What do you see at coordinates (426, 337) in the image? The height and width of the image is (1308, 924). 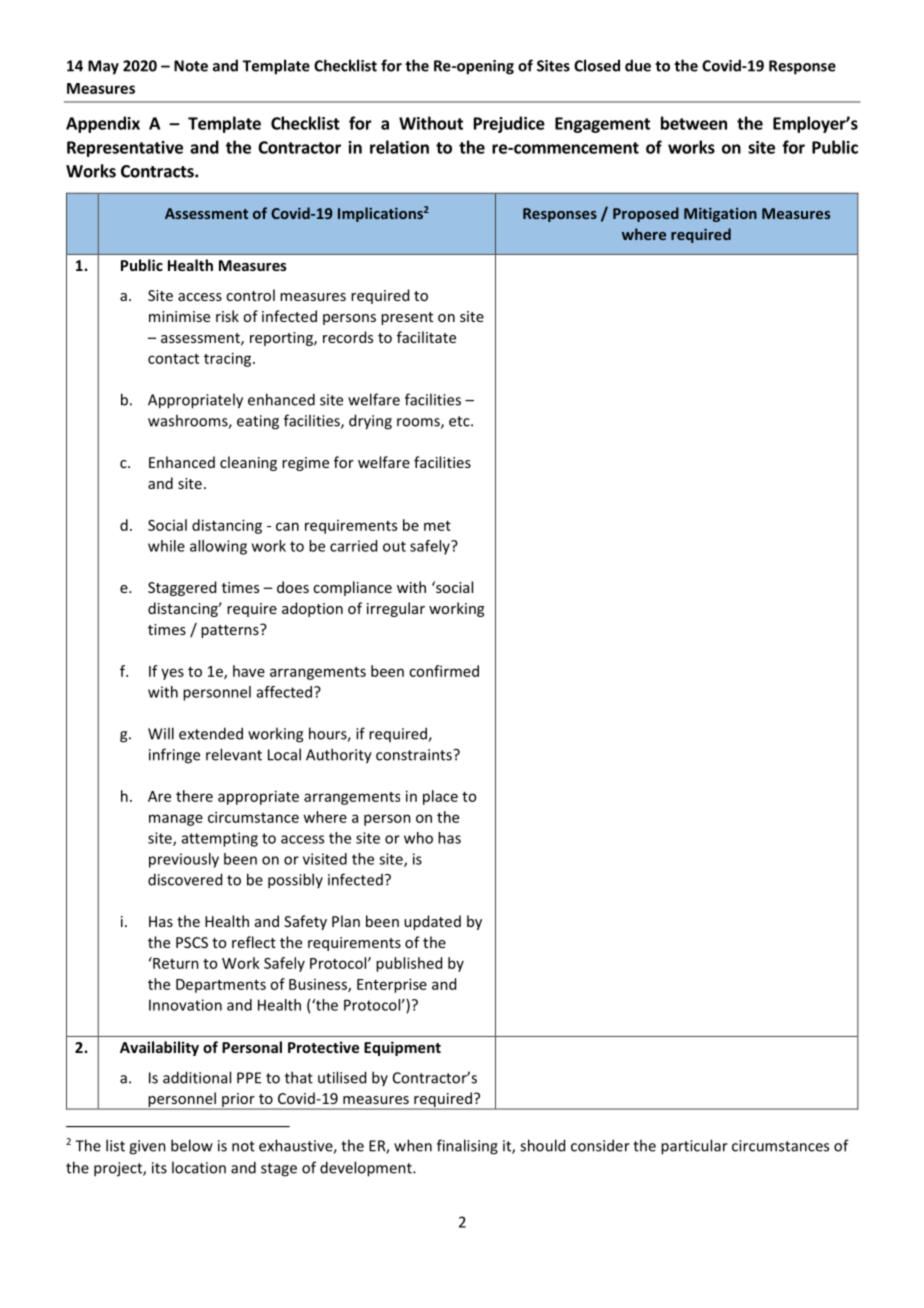 I see `facilitate` at bounding box center [426, 337].
